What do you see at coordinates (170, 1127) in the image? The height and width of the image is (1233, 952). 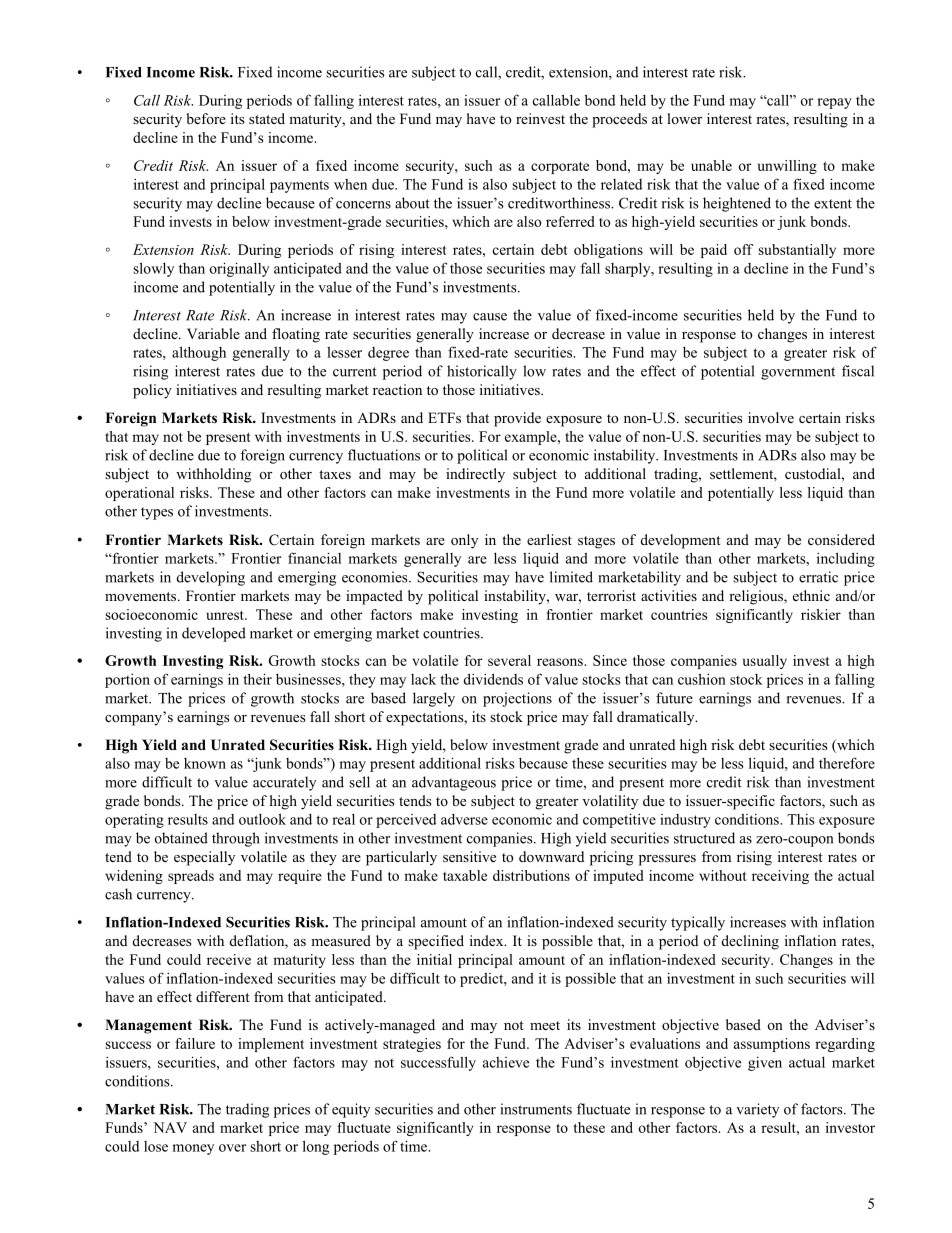 I see `NAV` at bounding box center [170, 1127].
